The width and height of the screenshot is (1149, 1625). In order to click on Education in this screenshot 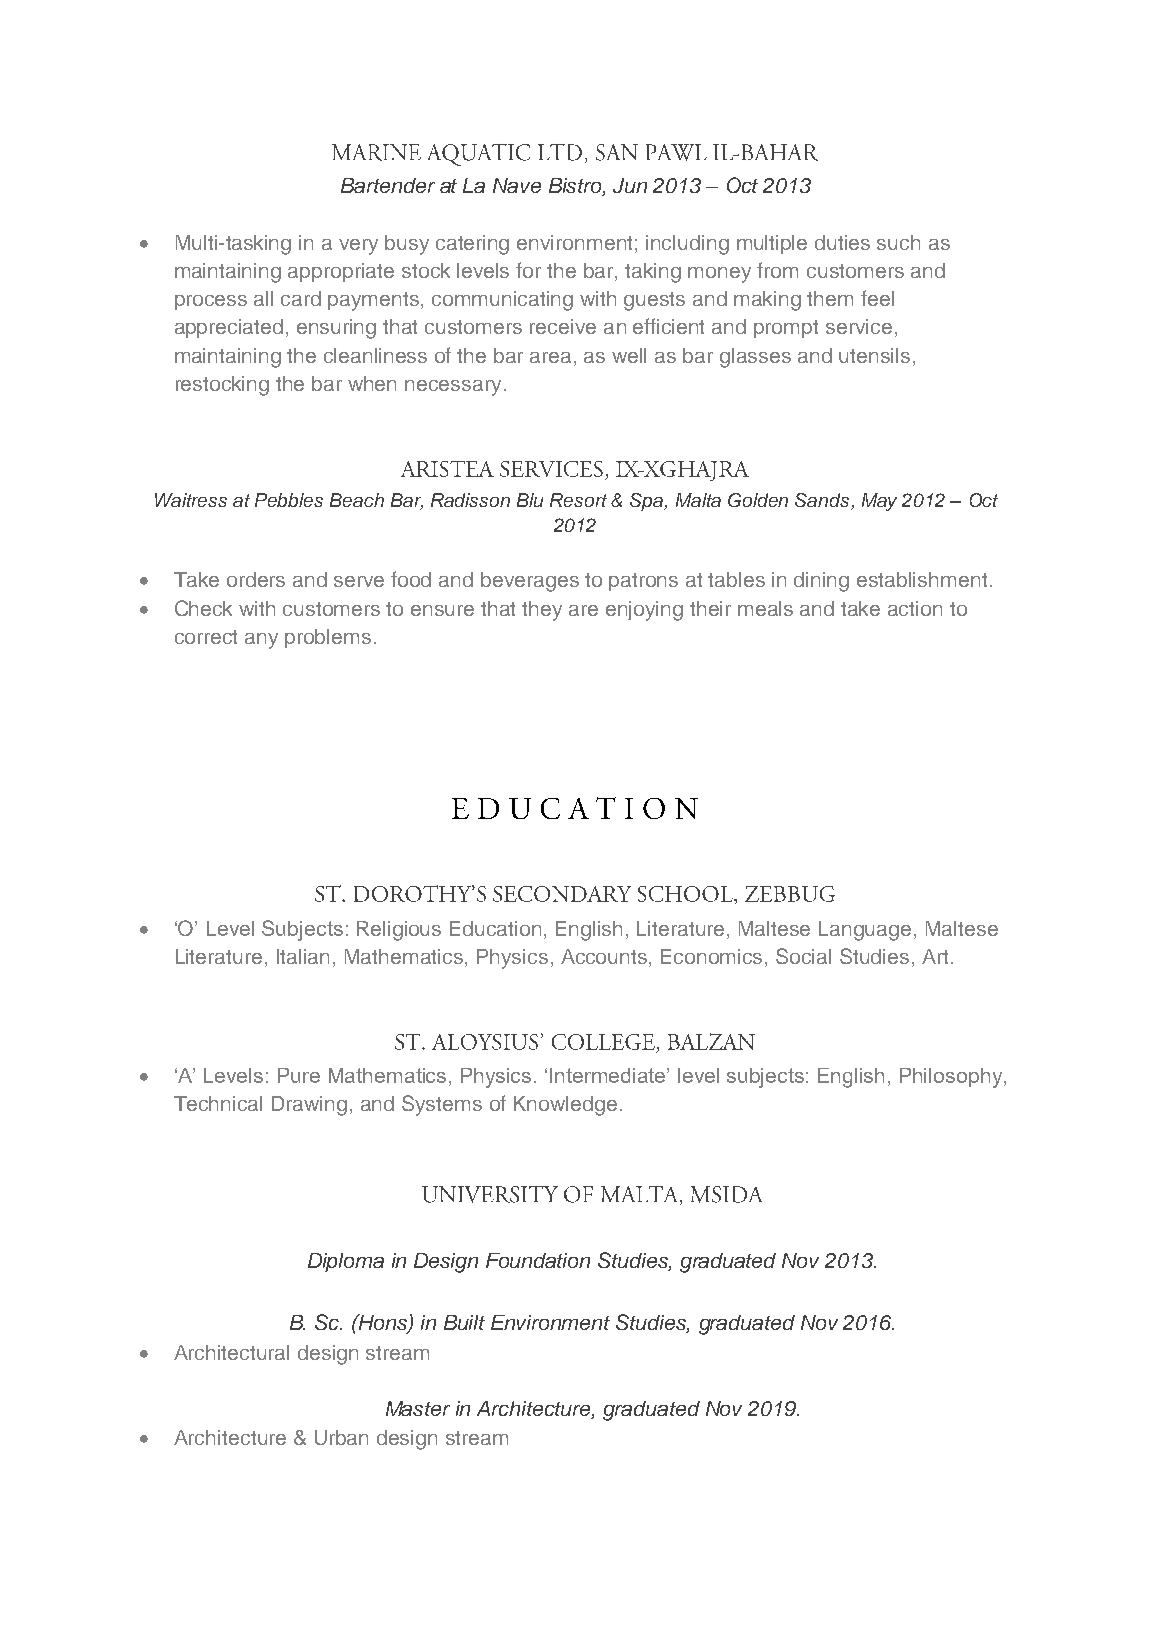, I will do `click(497, 928)`.
